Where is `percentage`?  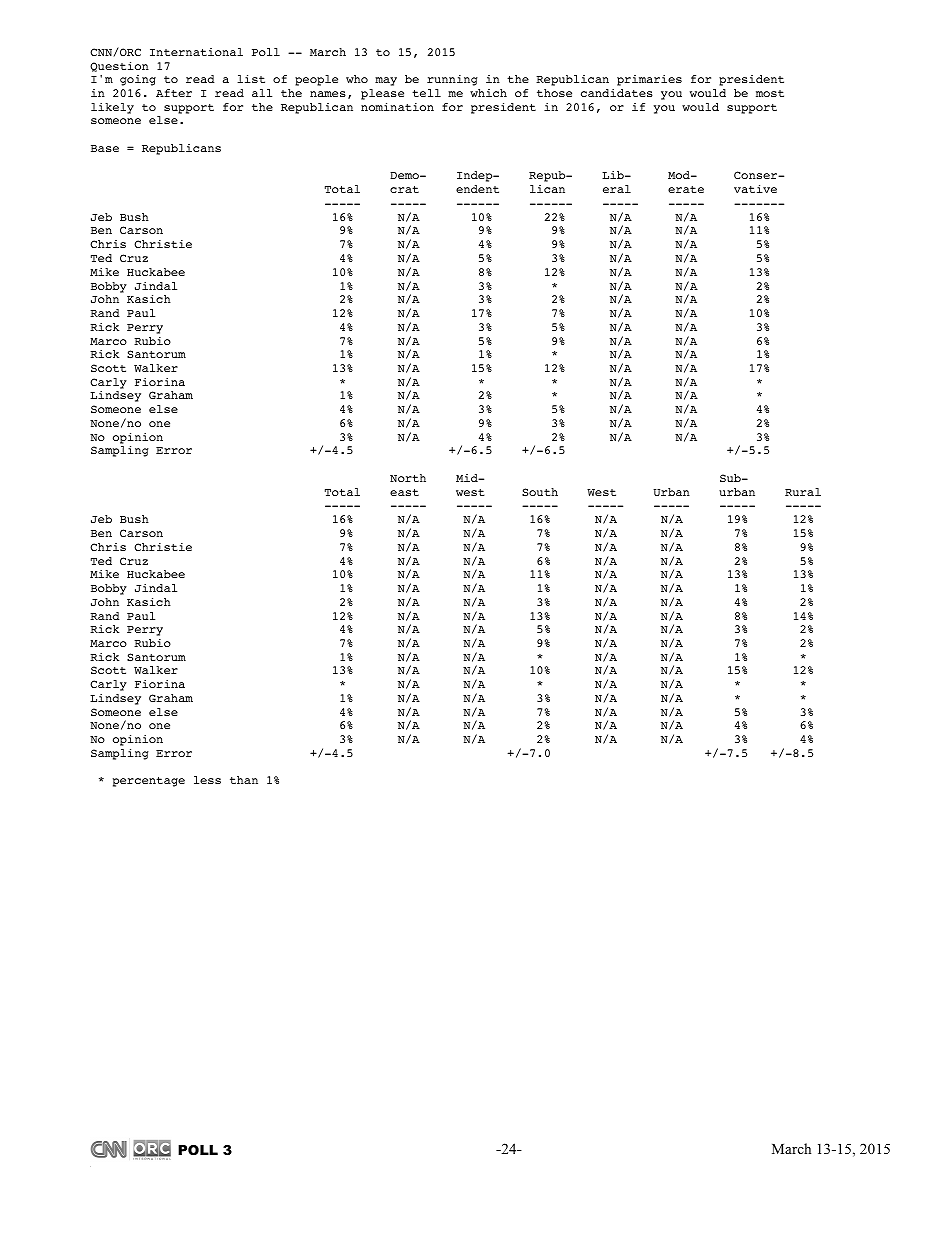
percentage is located at coordinates (149, 782).
